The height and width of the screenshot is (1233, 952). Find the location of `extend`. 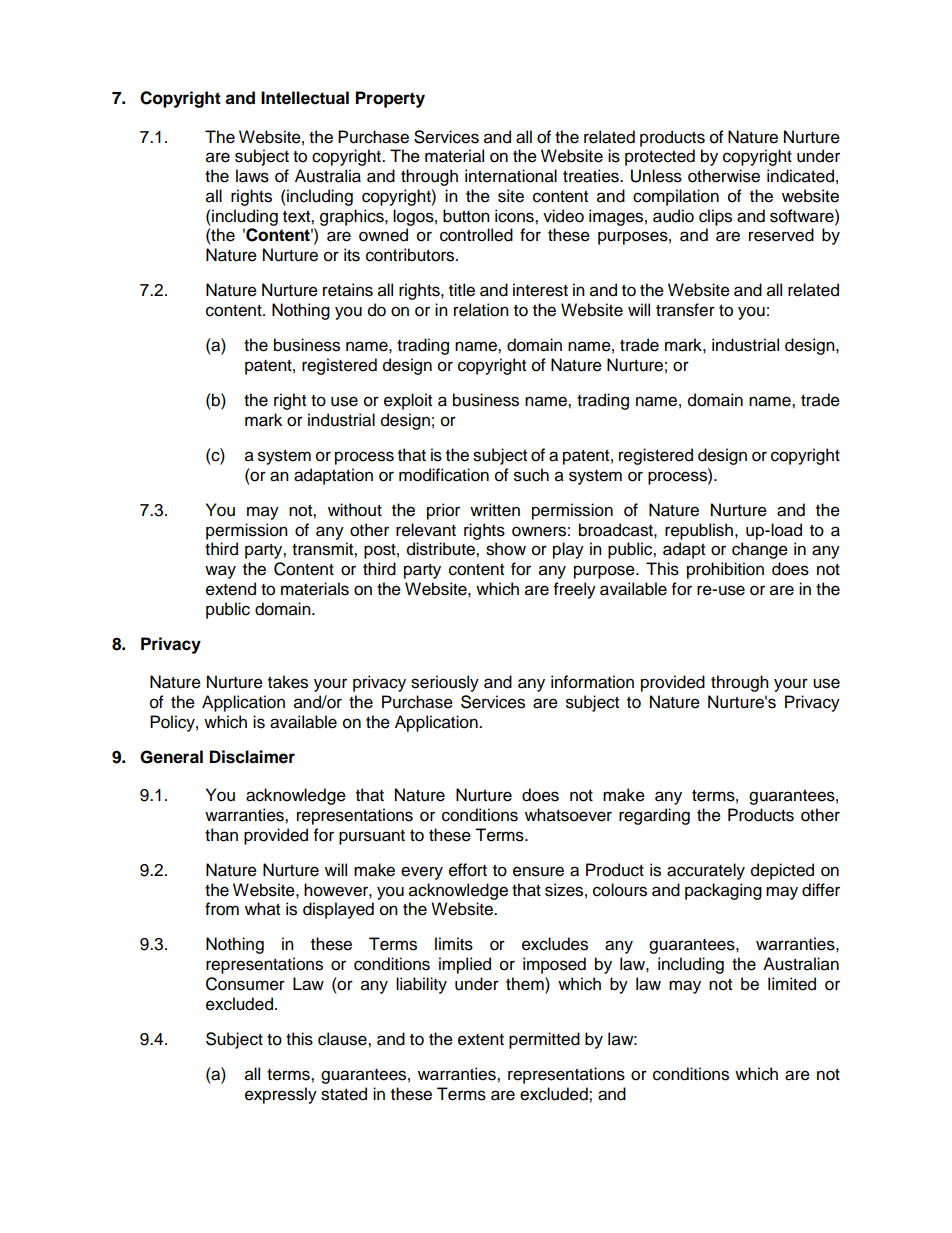

extend is located at coordinates (231, 589).
